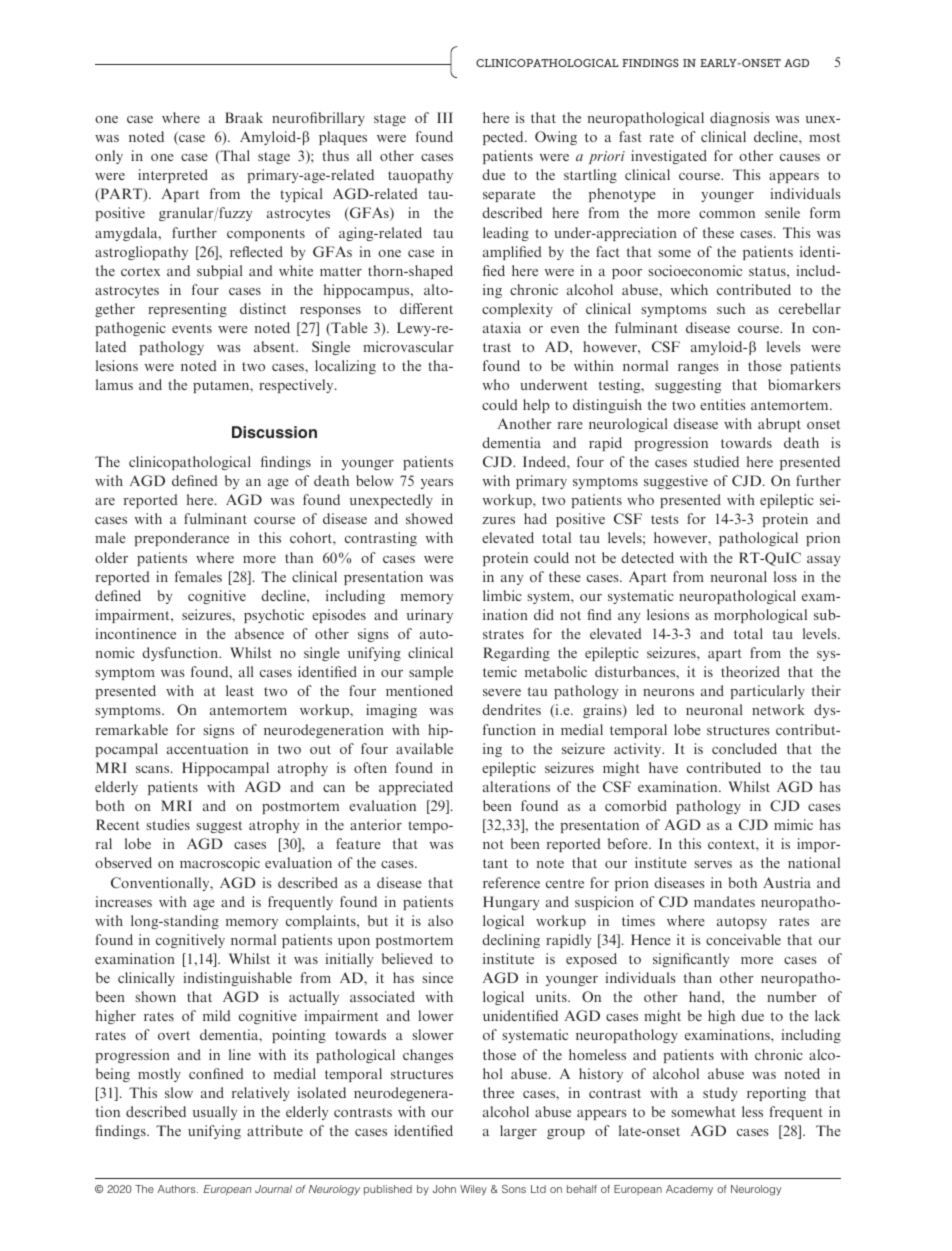  I want to click on Authors, so click(178, 1189).
